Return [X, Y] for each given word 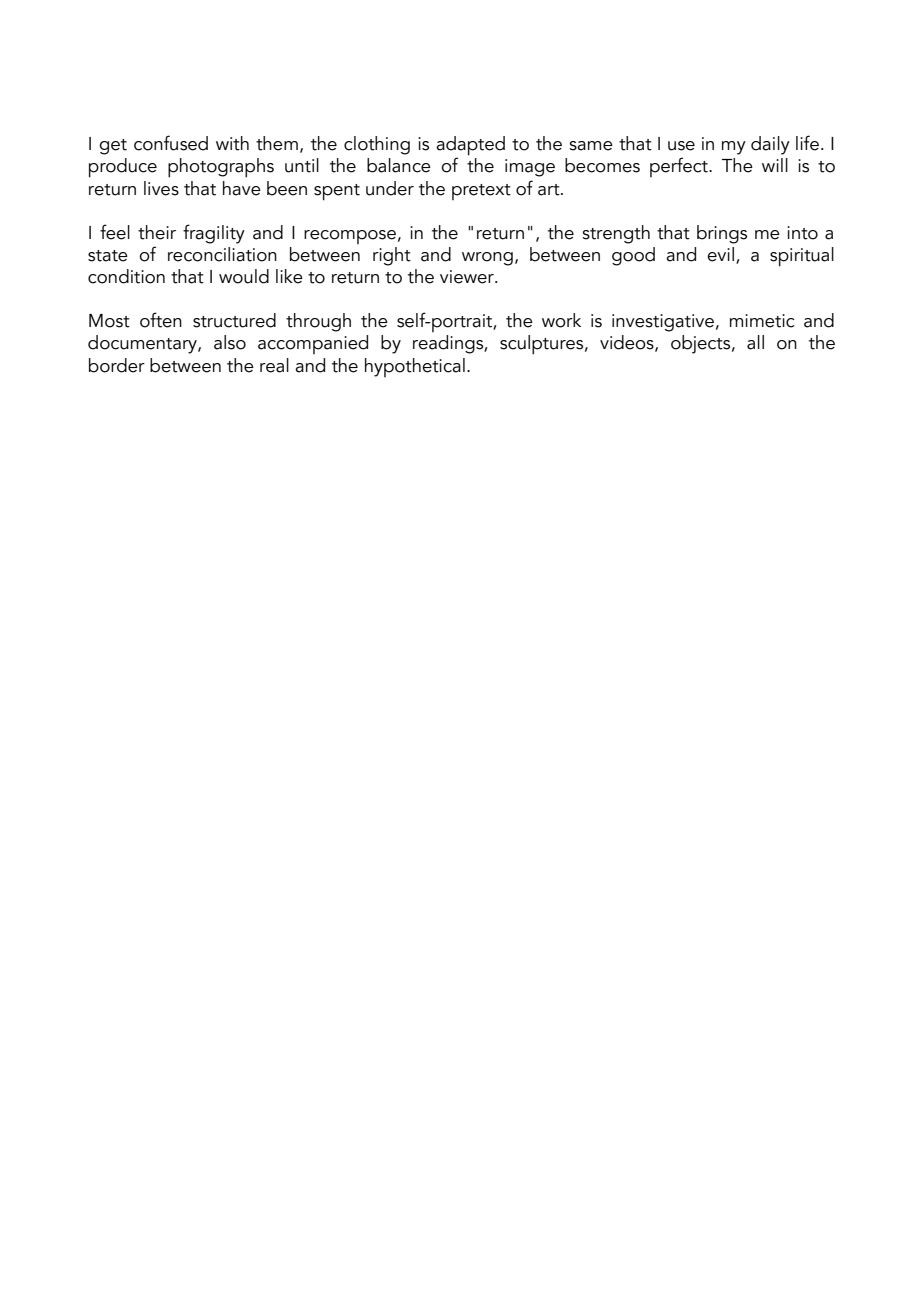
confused [171, 143]
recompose [350, 237]
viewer [468, 277]
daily [770, 145]
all [755, 342]
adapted [470, 147]
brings [722, 234]
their [157, 232]
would [244, 276]
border [117, 365]
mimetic [762, 321]
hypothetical [415, 367]
